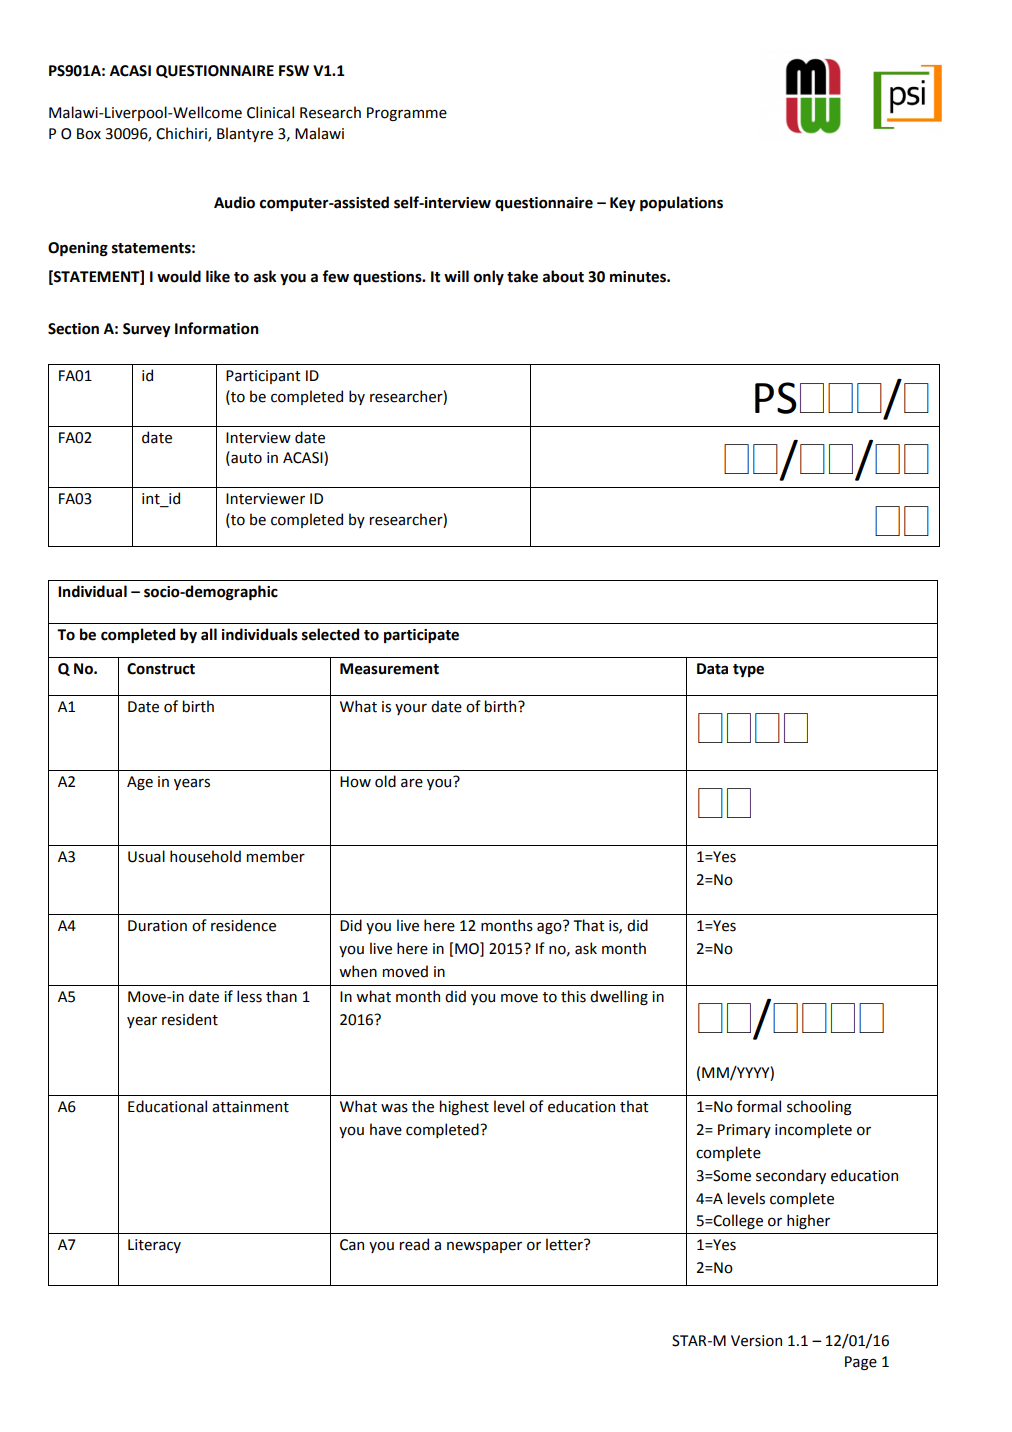  Describe the element at coordinates (681, 203) in the screenshot. I see `populations` at that location.
